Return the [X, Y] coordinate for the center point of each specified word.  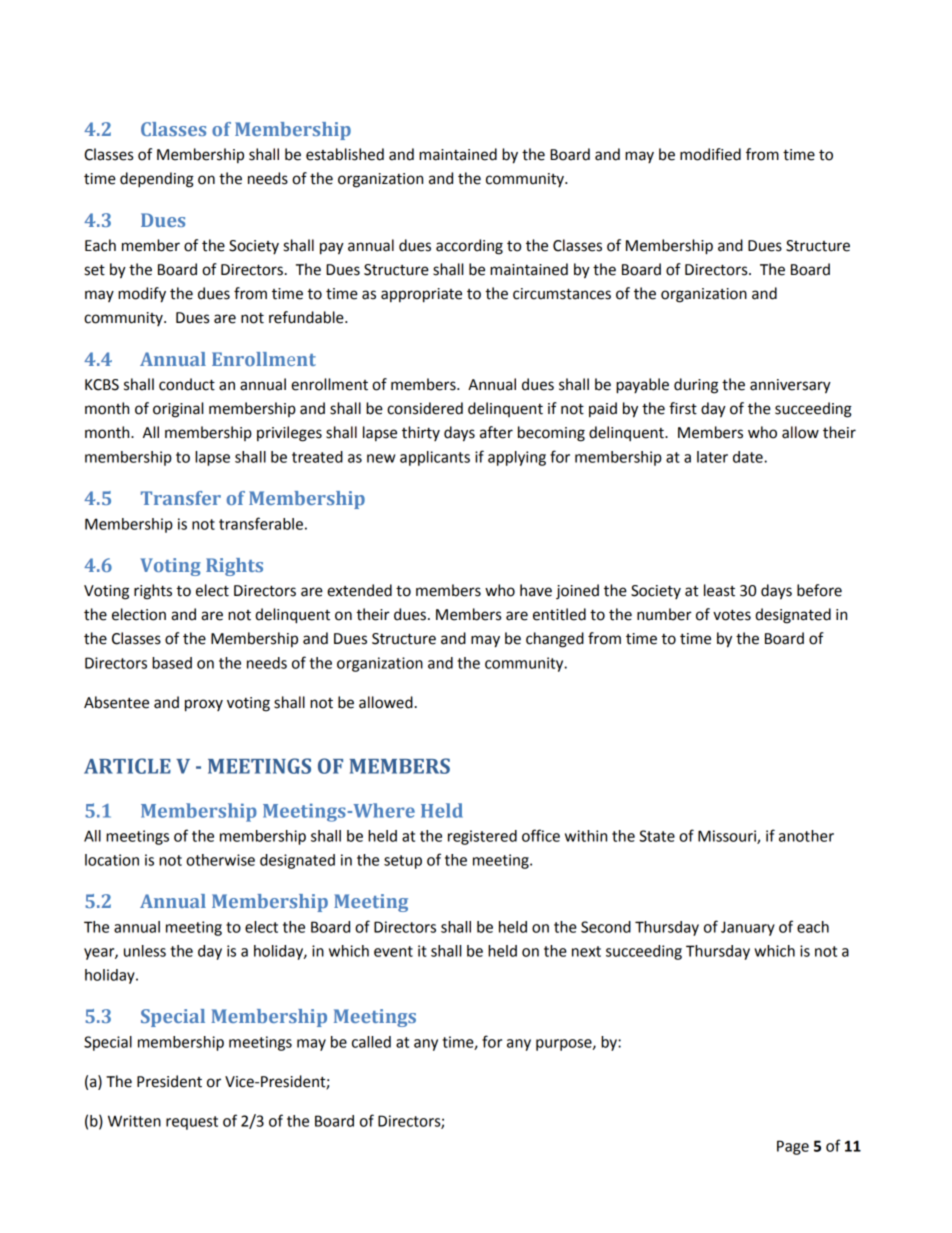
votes [732, 615]
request [192, 1123]
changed [555, 640]
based [172, 663]
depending [157, 180]
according [469, 247]
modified [710, 154]
